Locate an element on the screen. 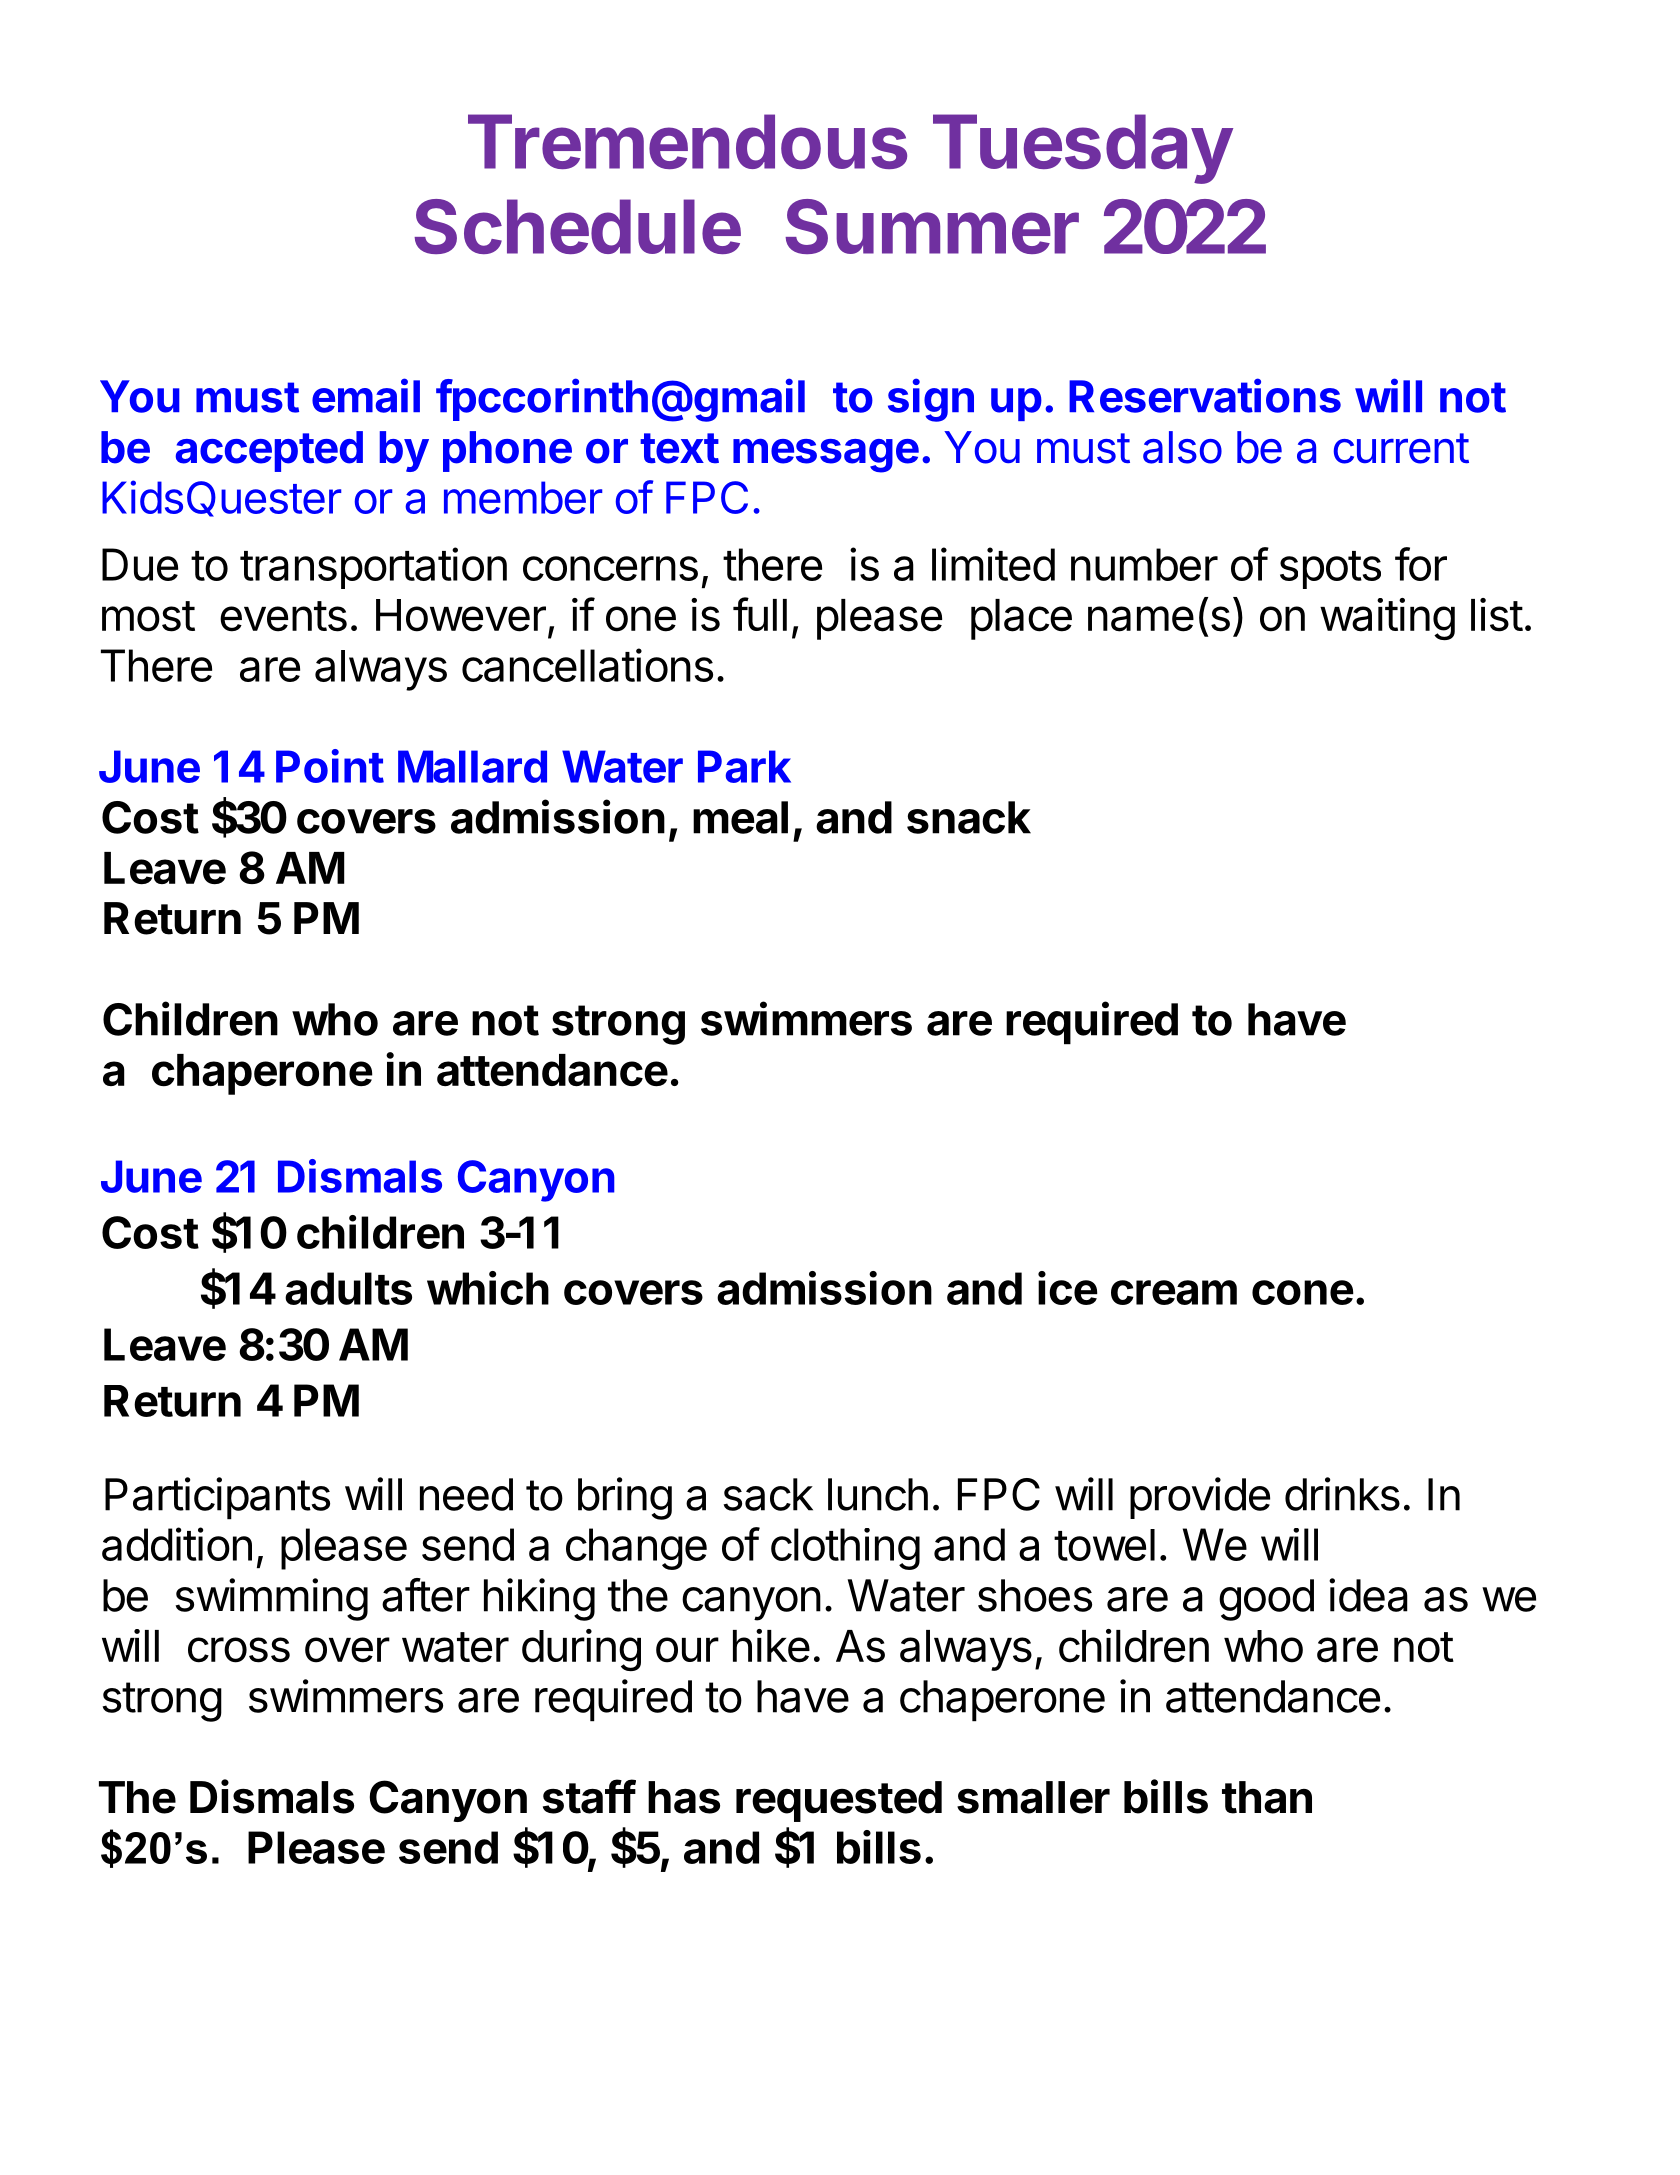 The image size is (1680, 2175). Point is located at coordinates (330, 766).
